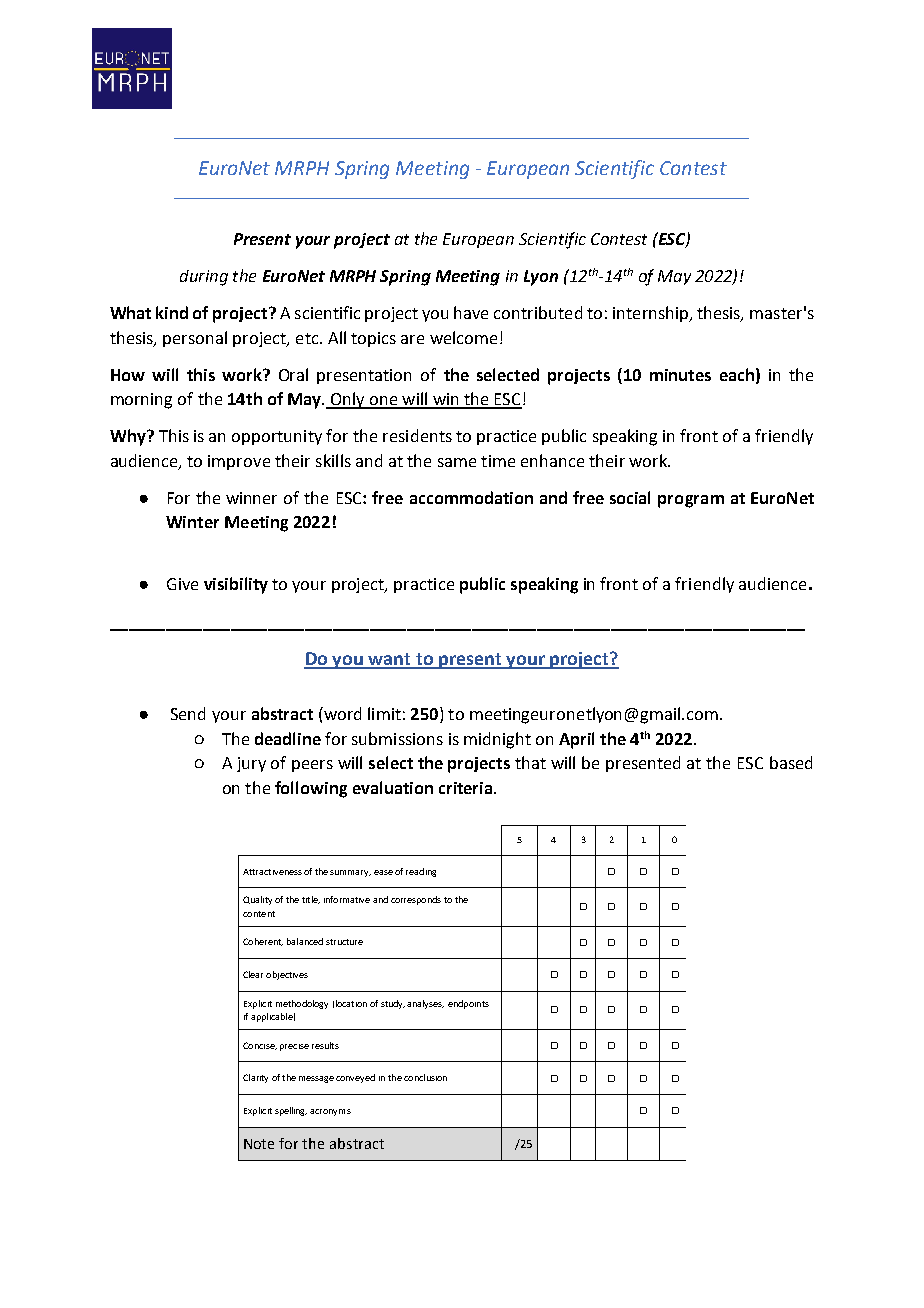 This page has width=924, height=1308. What do you see at coordinates (467, 788) in the page?
I see `criteria` at bounding box center [467, 788].
